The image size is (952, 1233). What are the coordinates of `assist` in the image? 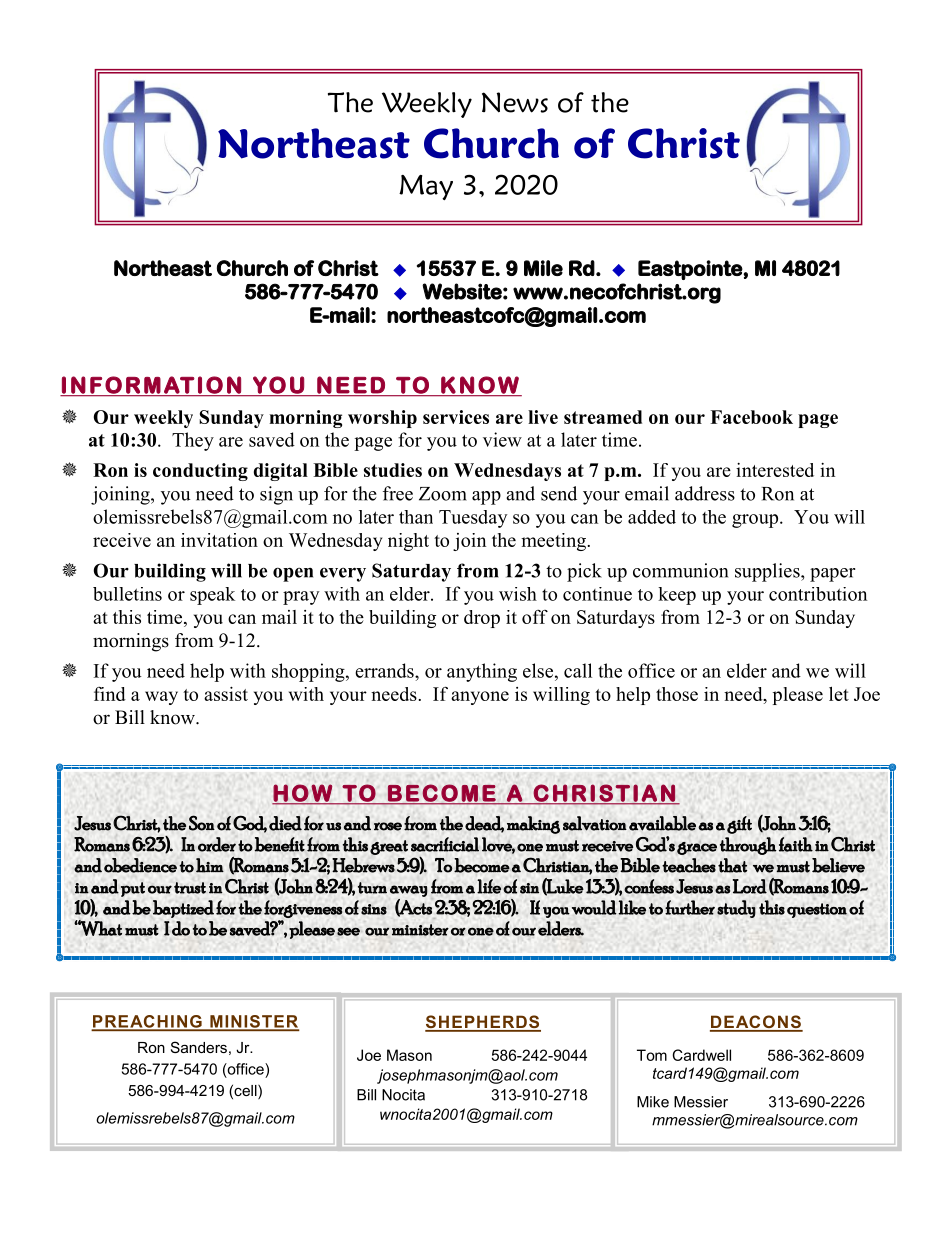 It's located at (226, 694).
